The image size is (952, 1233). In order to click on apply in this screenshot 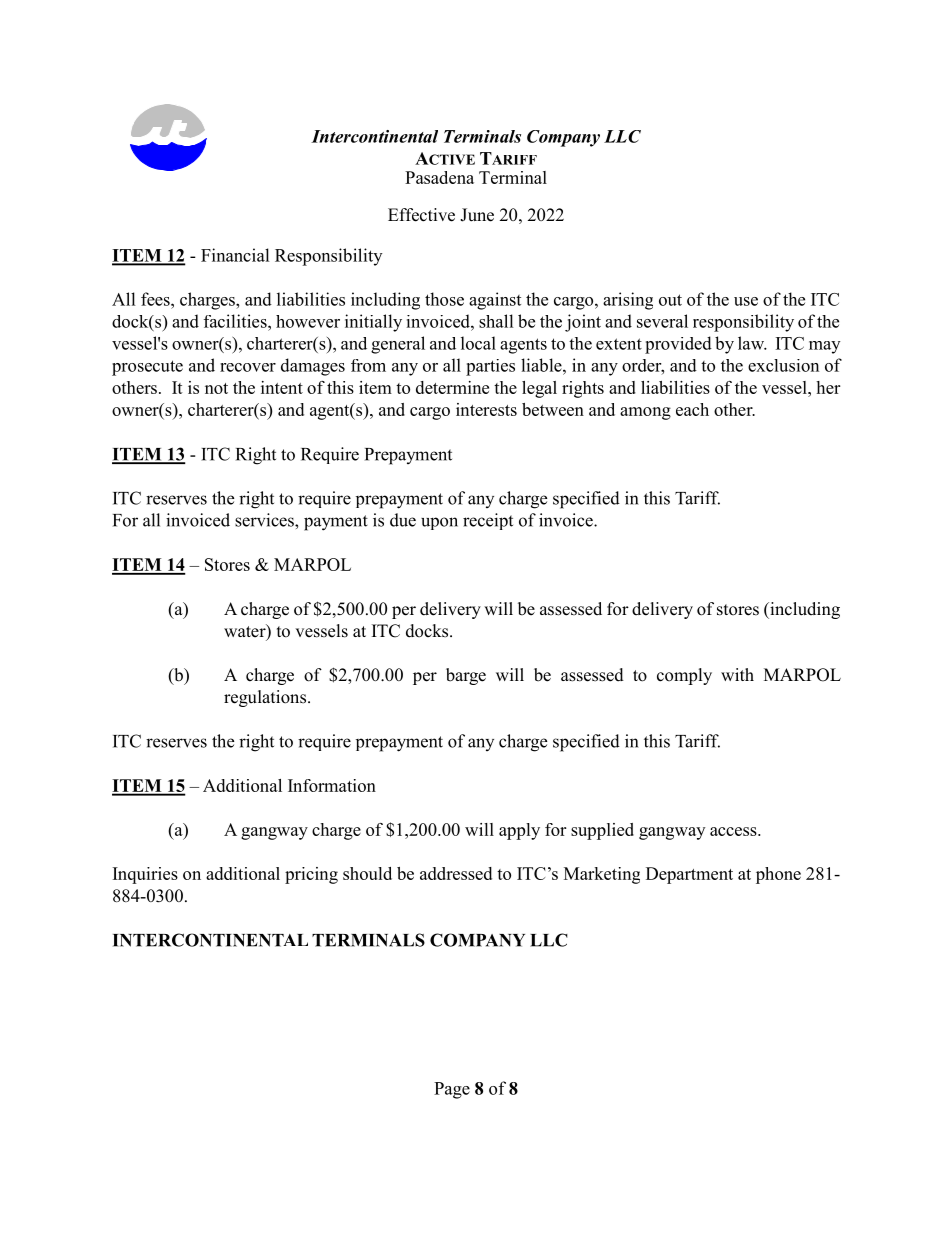, I will do `click(519, 831)`.
